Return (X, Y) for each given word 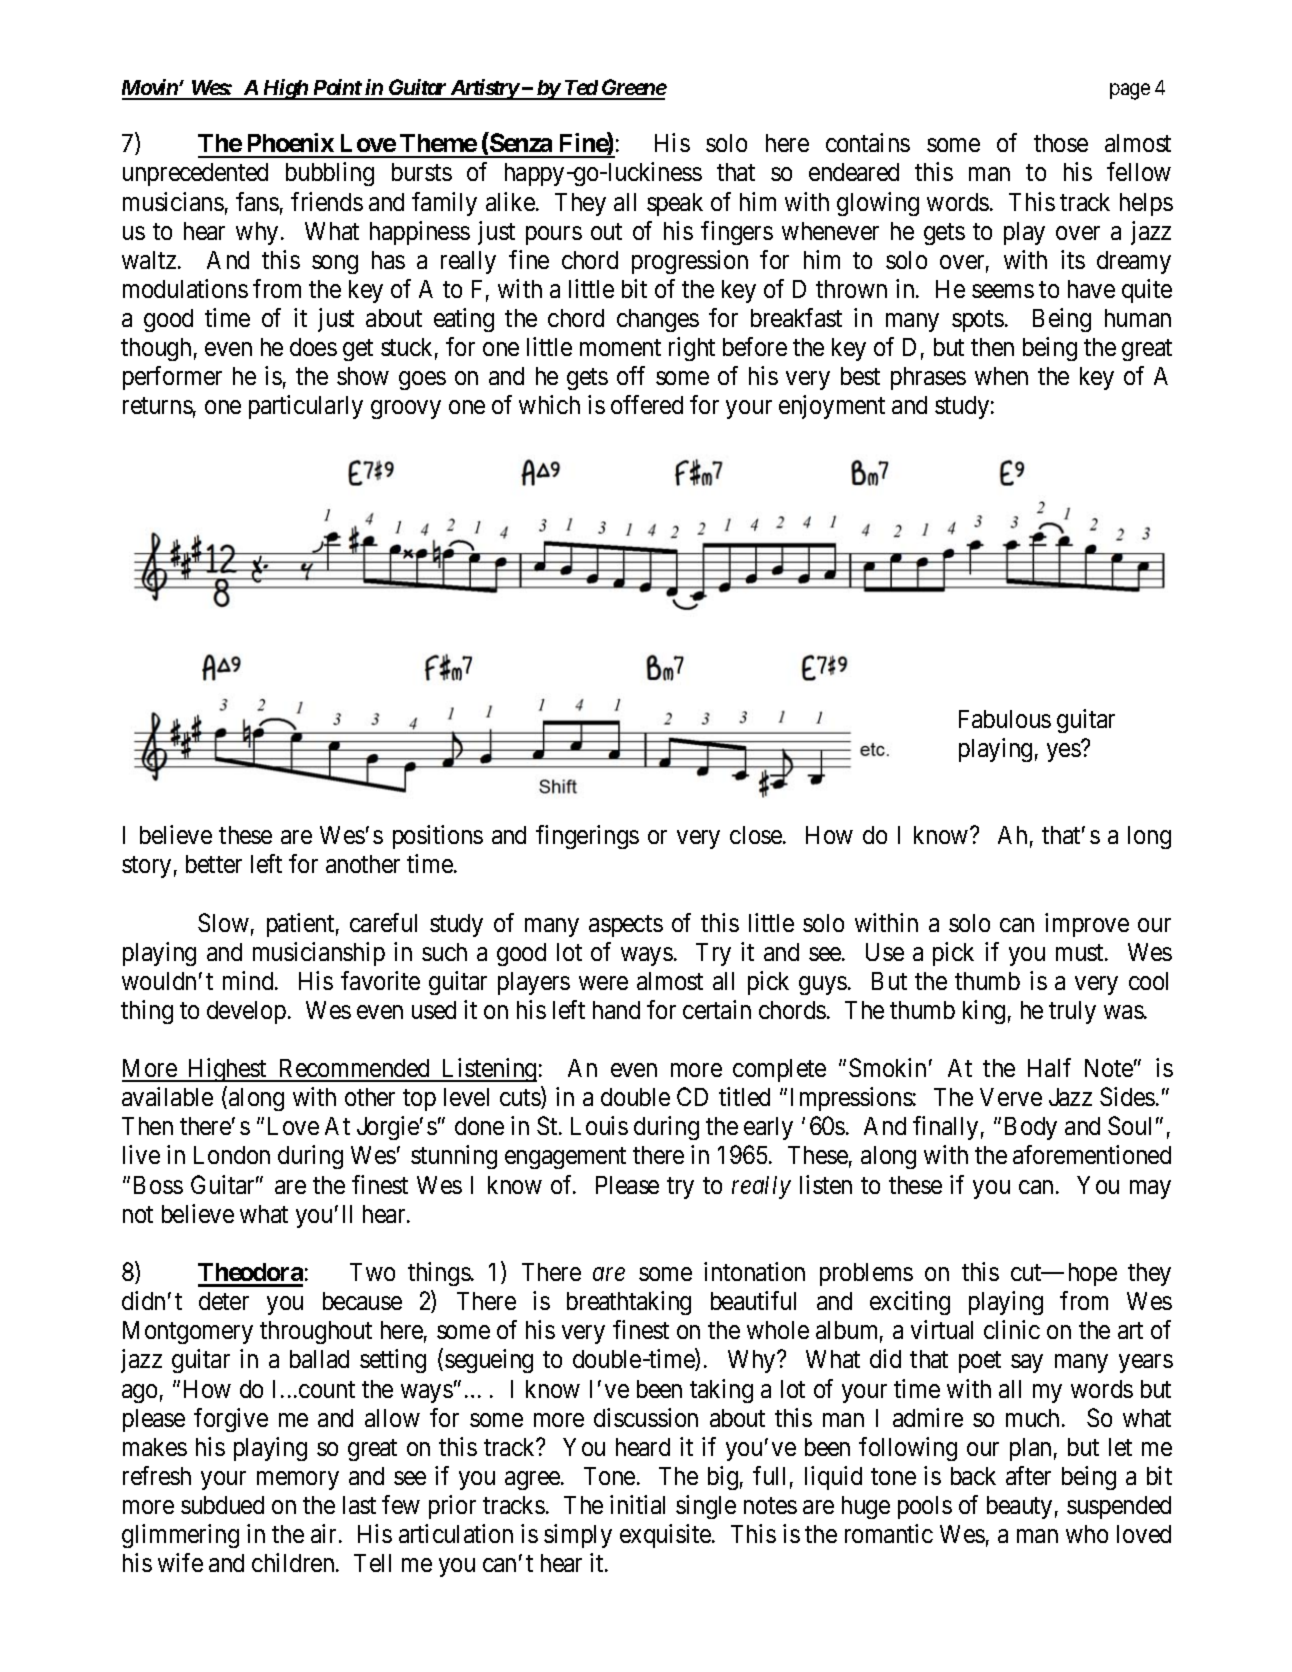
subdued (222, 1505)
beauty (1019, 1507)
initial (637, 1504)
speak (675, 204)
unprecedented (195, 174)
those (1061, 143)
